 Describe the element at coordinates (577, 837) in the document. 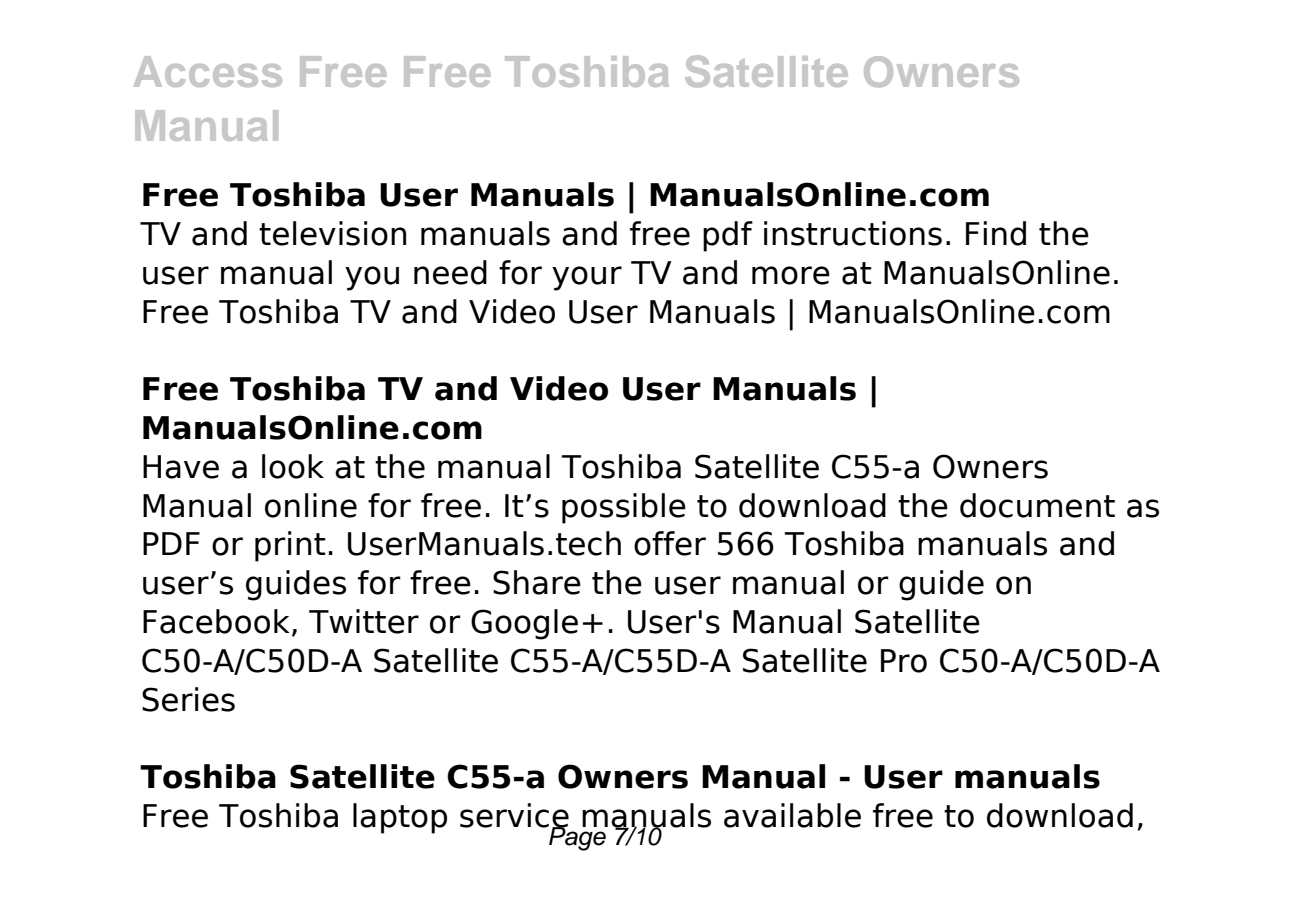

I see `Page` at that location.
